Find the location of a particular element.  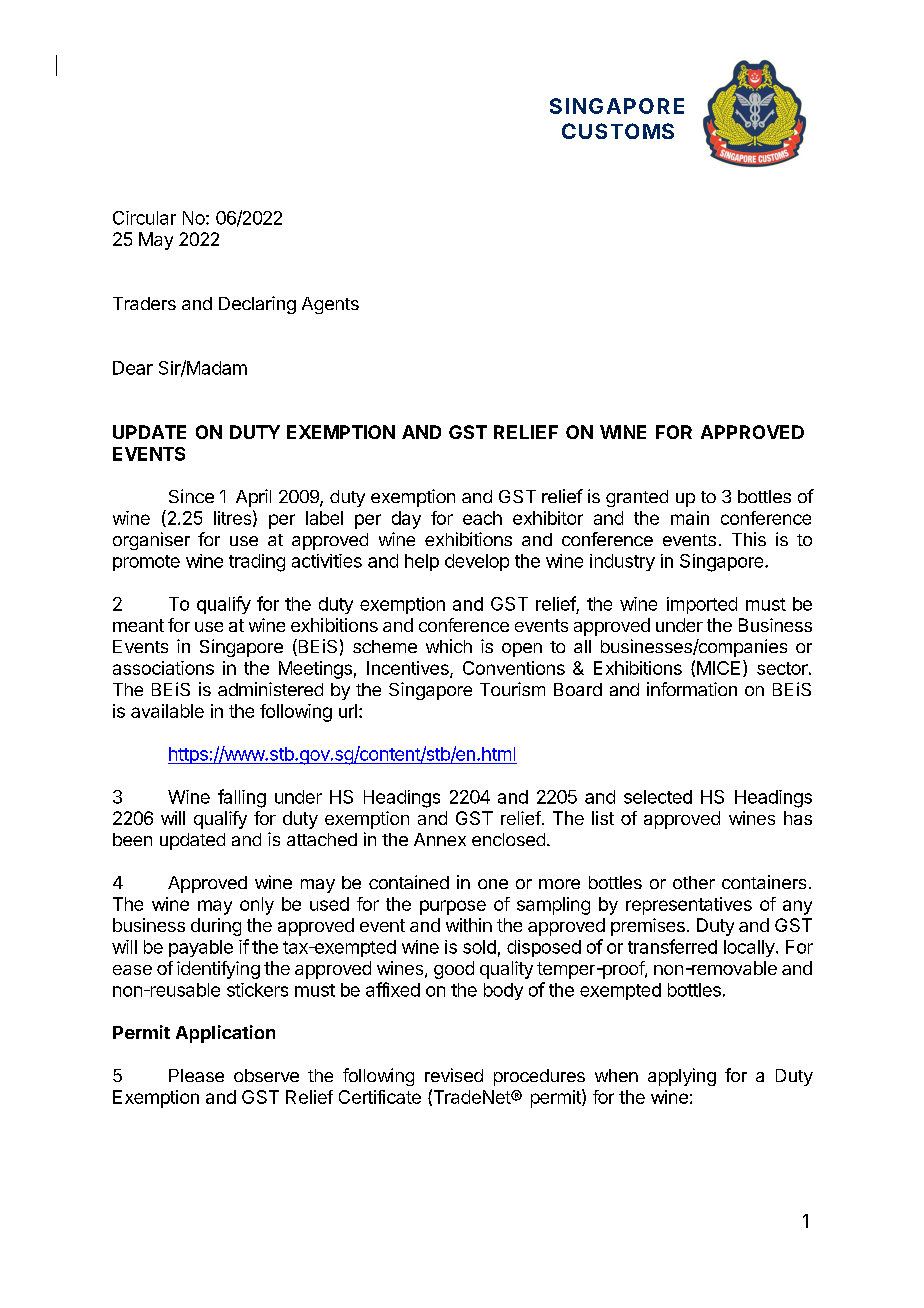

other is located at coordinates (694, 882).
